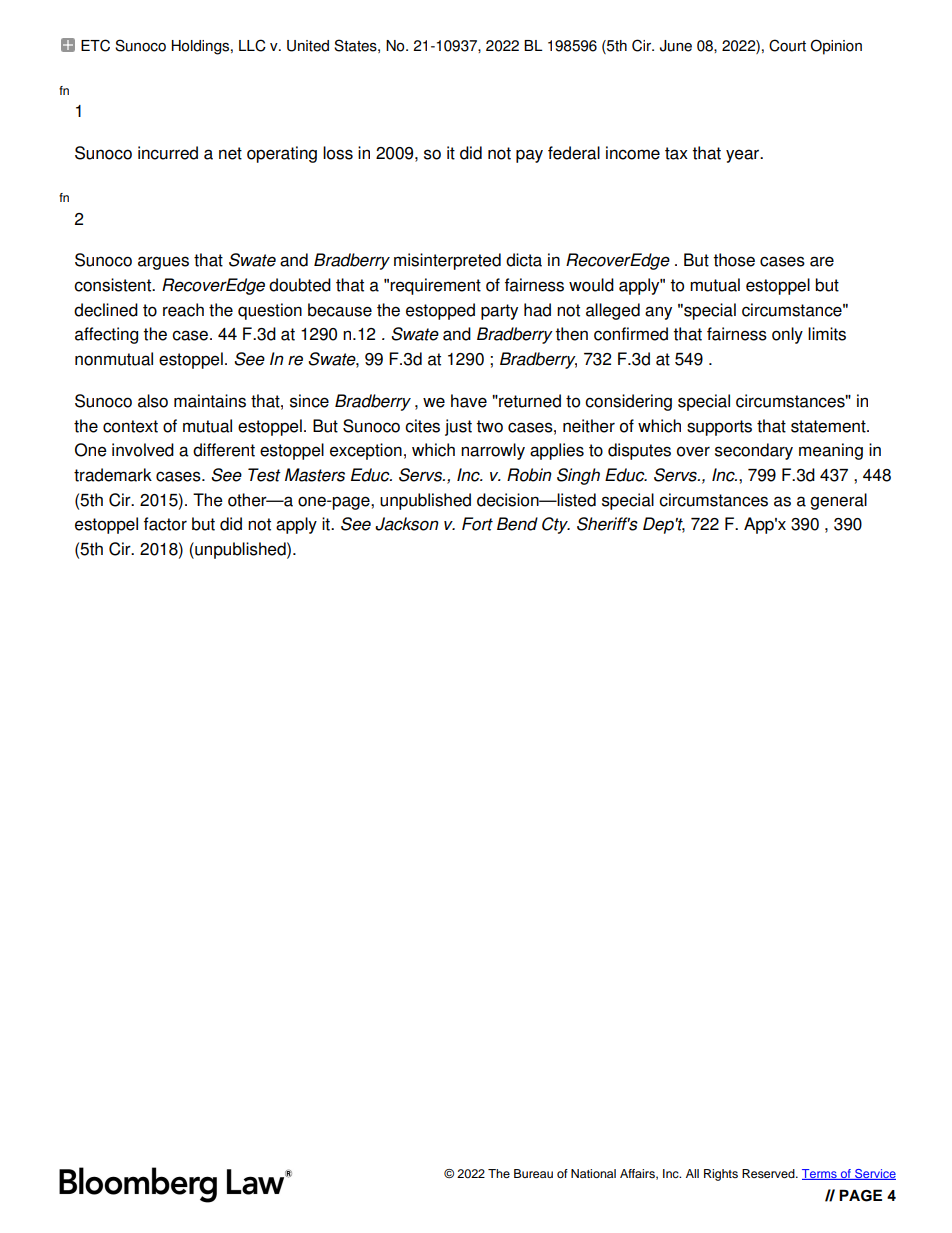  I want to click on Bureau, so click(533, 1173).
